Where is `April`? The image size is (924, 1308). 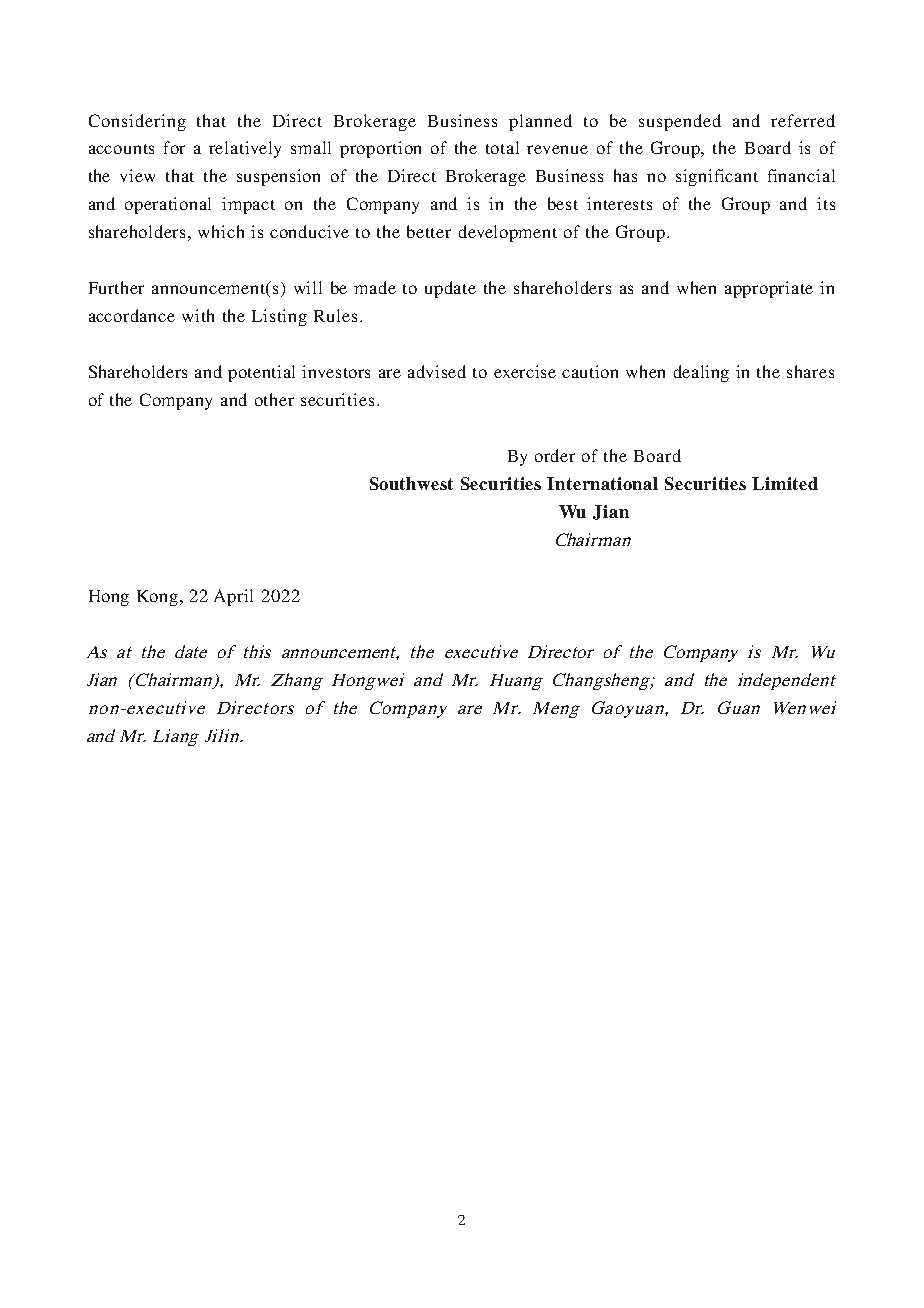
April is located at coordinates (233, 597).
